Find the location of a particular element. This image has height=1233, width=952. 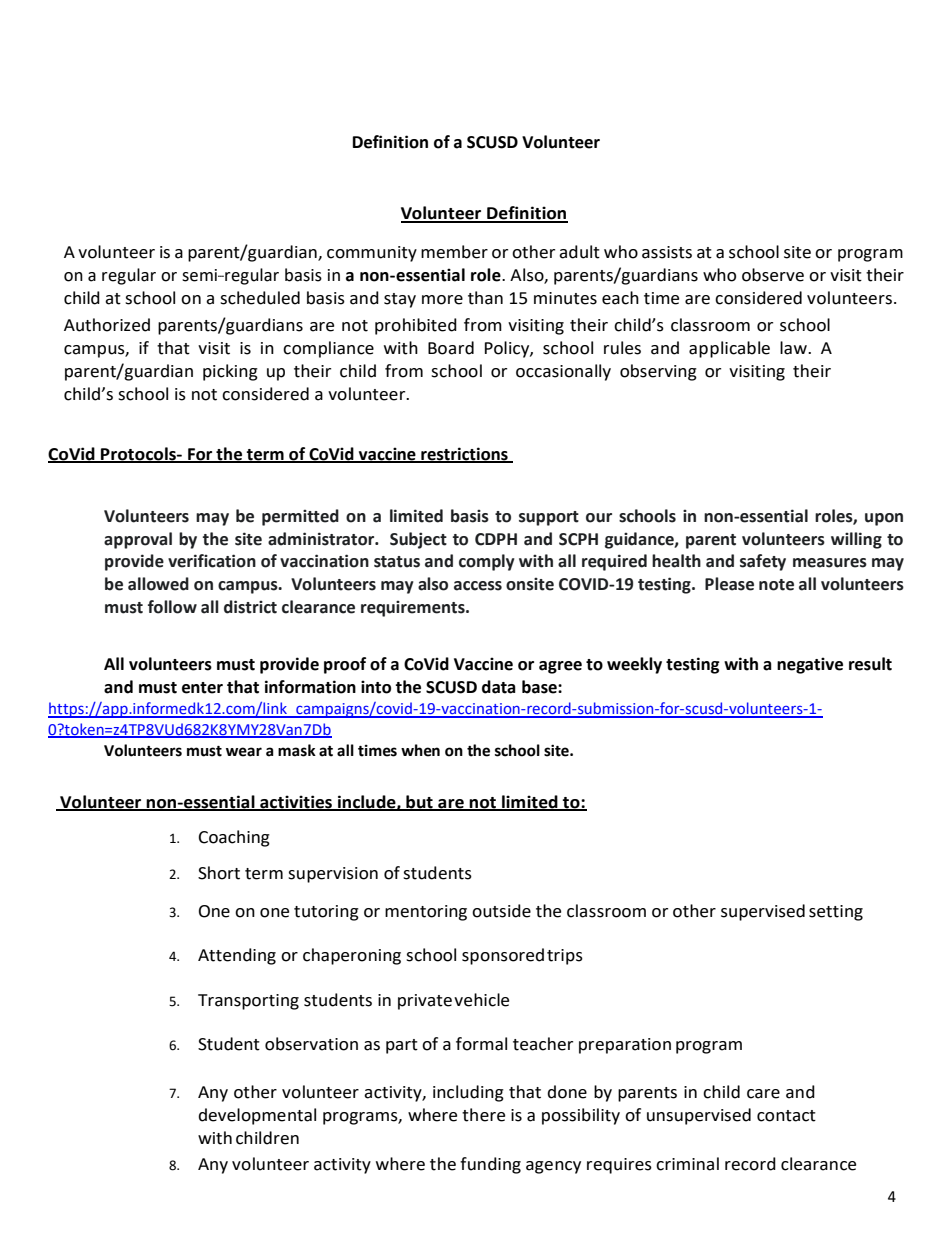

funding is located at coordinates (490, 1165).
